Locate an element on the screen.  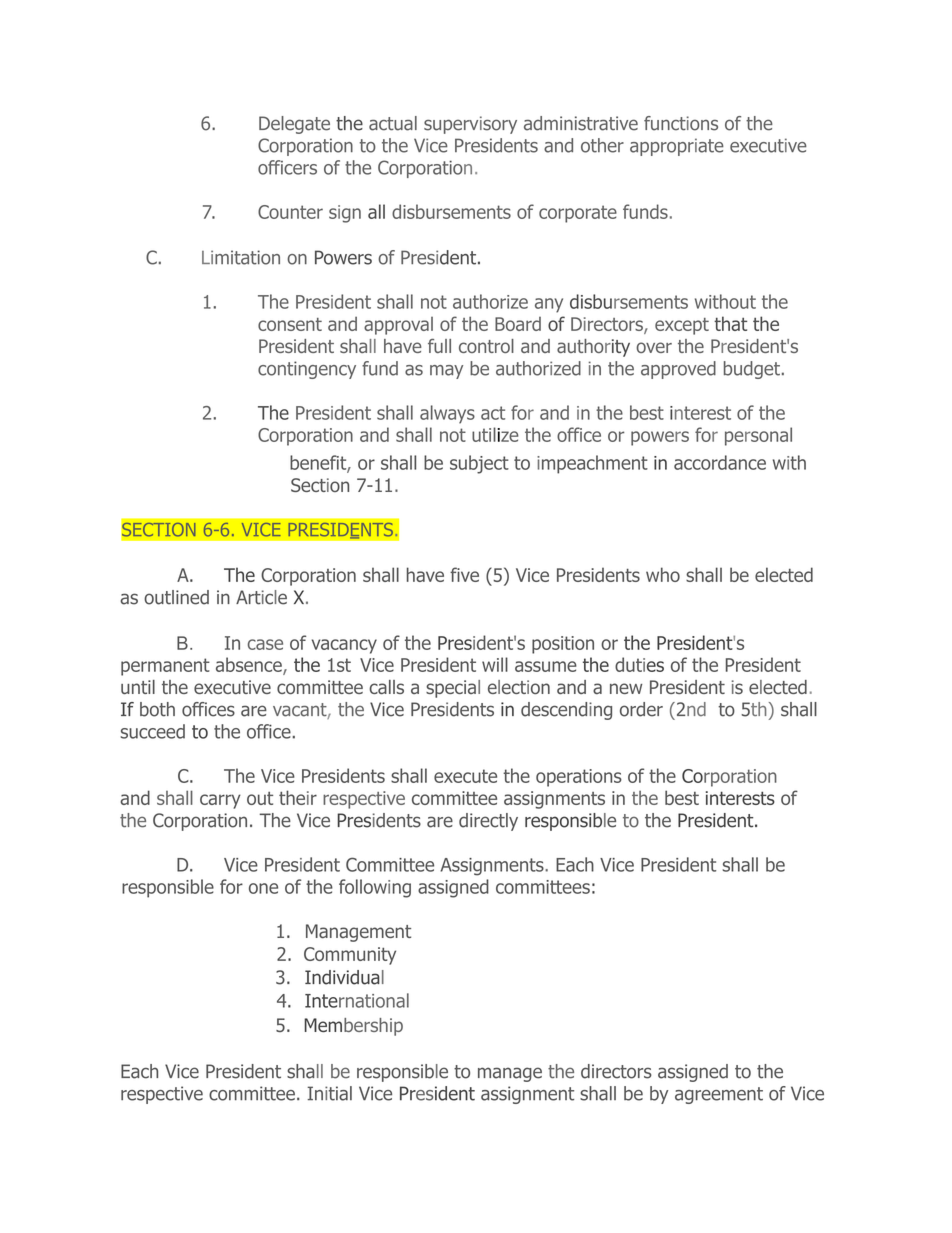
Initial is located at coordinates (329, 1093).
